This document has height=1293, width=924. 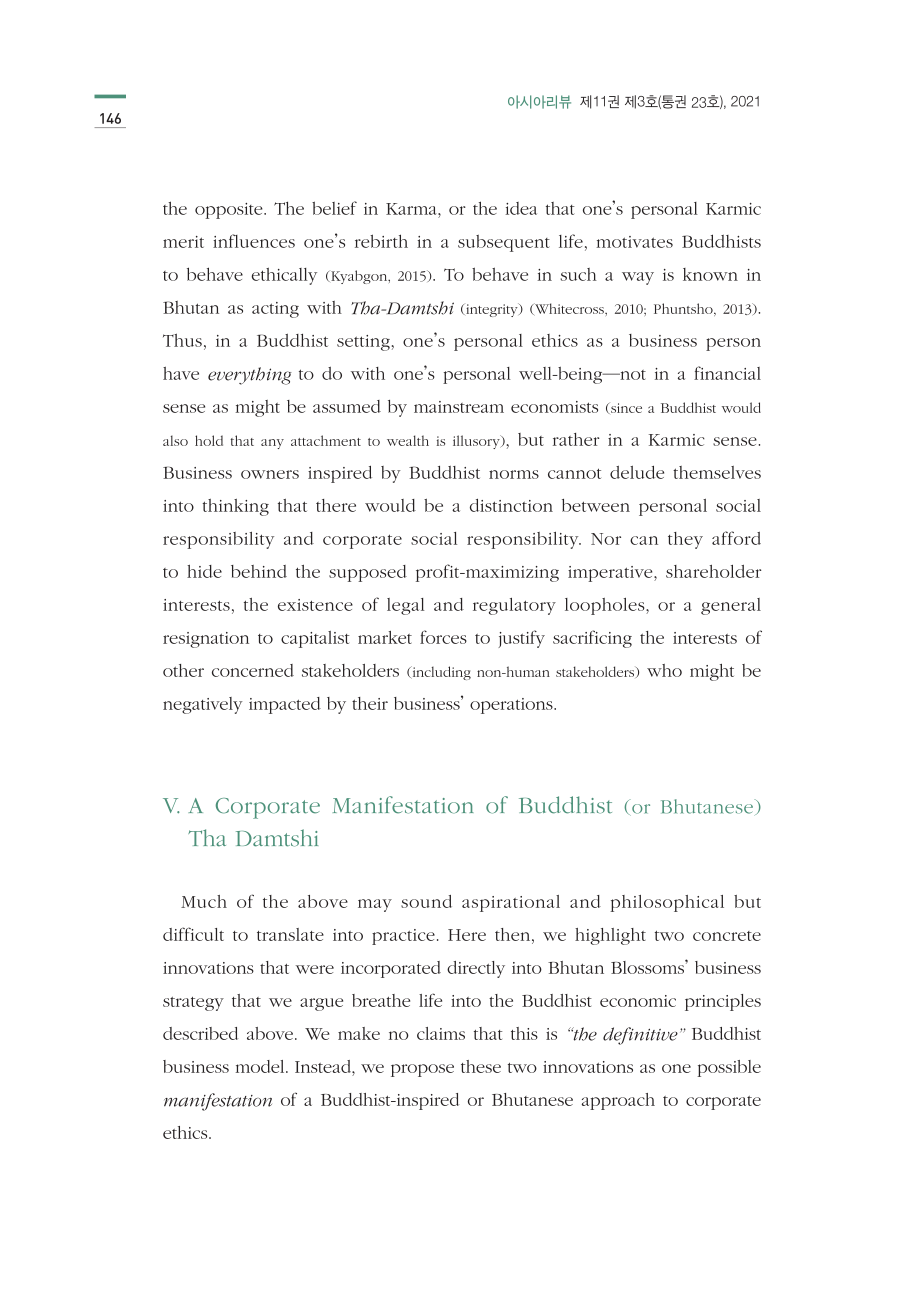 I want to click on influences, so click(x=254, y=241).
